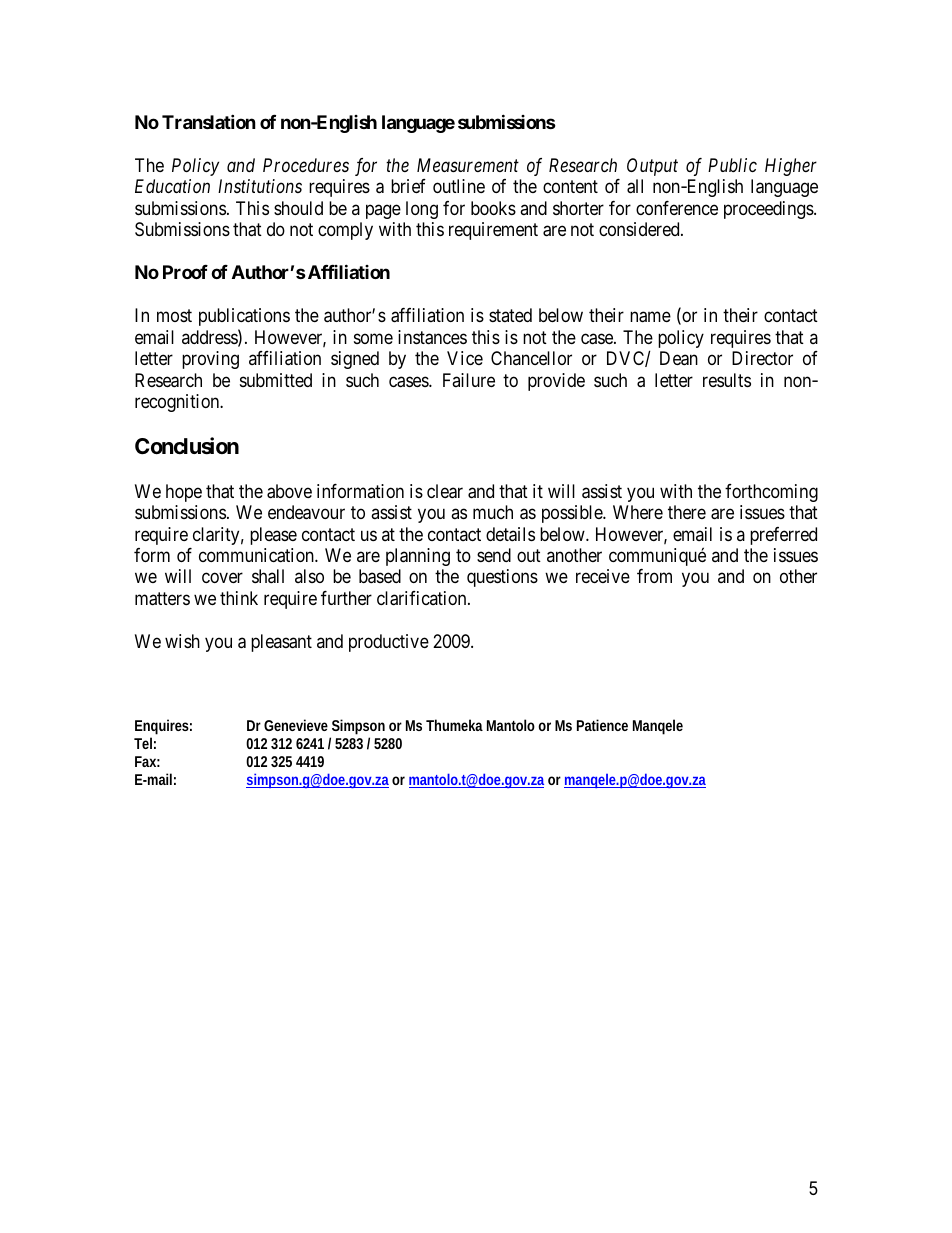 The height and width of the page is (1233, 952). I want to click on Output, so click(652, 167).
